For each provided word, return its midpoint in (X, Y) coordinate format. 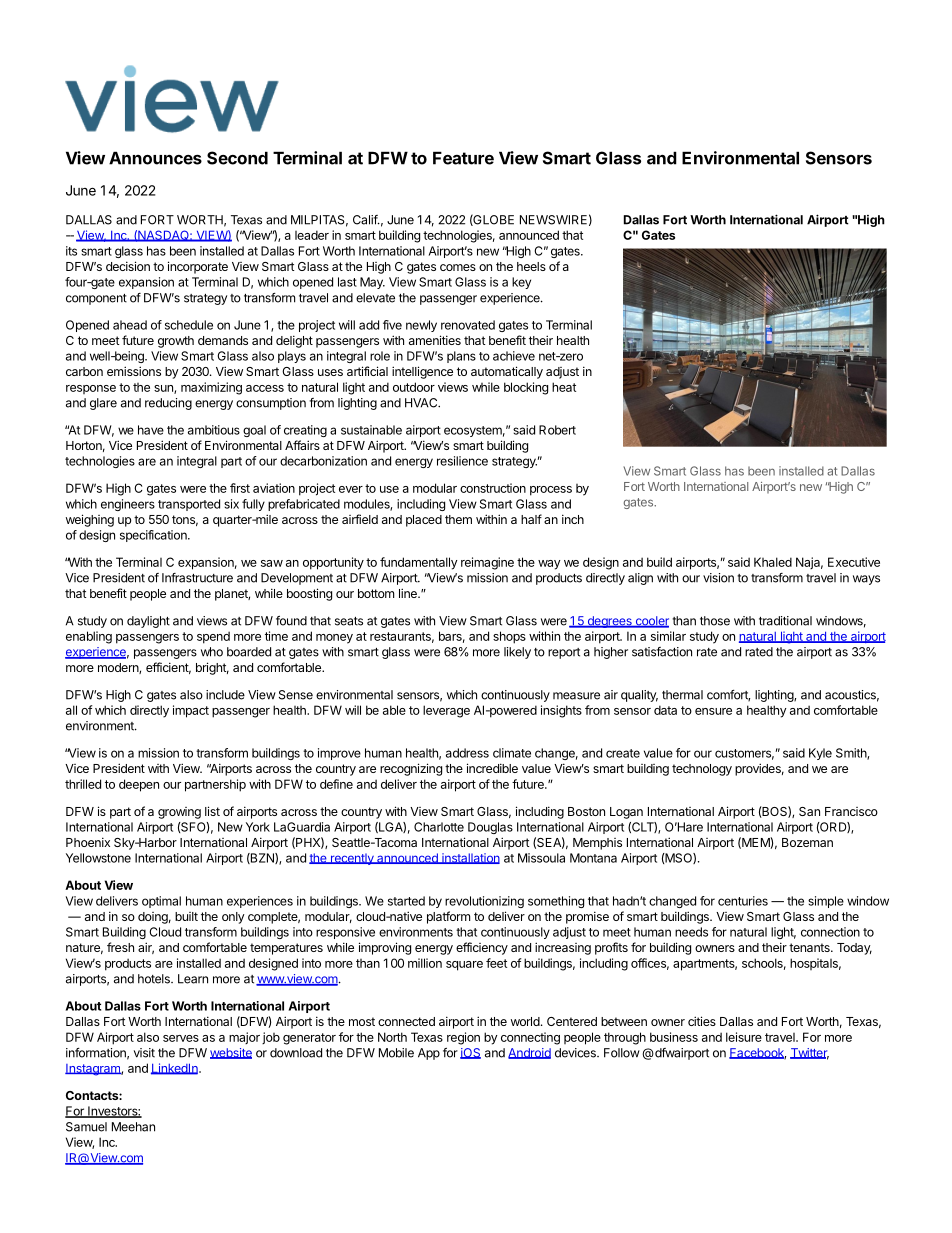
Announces (155, 158)
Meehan (133, 1127)
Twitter (809, 1054)
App (429, 1054)
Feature (463, 158)
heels (531, 266)
